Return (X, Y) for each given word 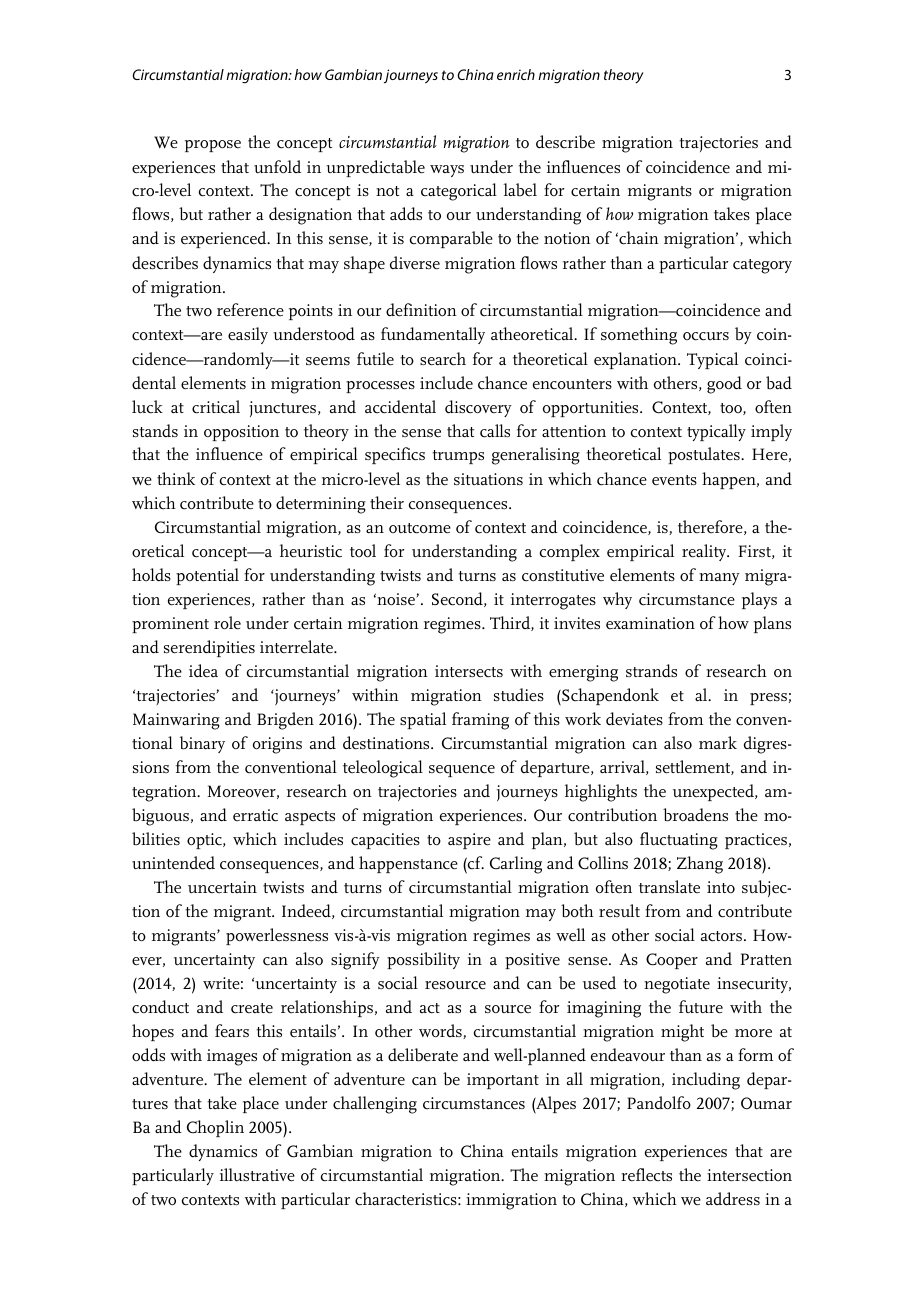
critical (216, 407)
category (762, 266)
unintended (173, 863)
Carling (516, 865)
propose (213, 146)
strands (651, 671)
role (227, 623)
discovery (478, 408)
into (721, 887)
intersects (469, 671)
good (724, 385)
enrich (516, 74)
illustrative (257, 1175)
